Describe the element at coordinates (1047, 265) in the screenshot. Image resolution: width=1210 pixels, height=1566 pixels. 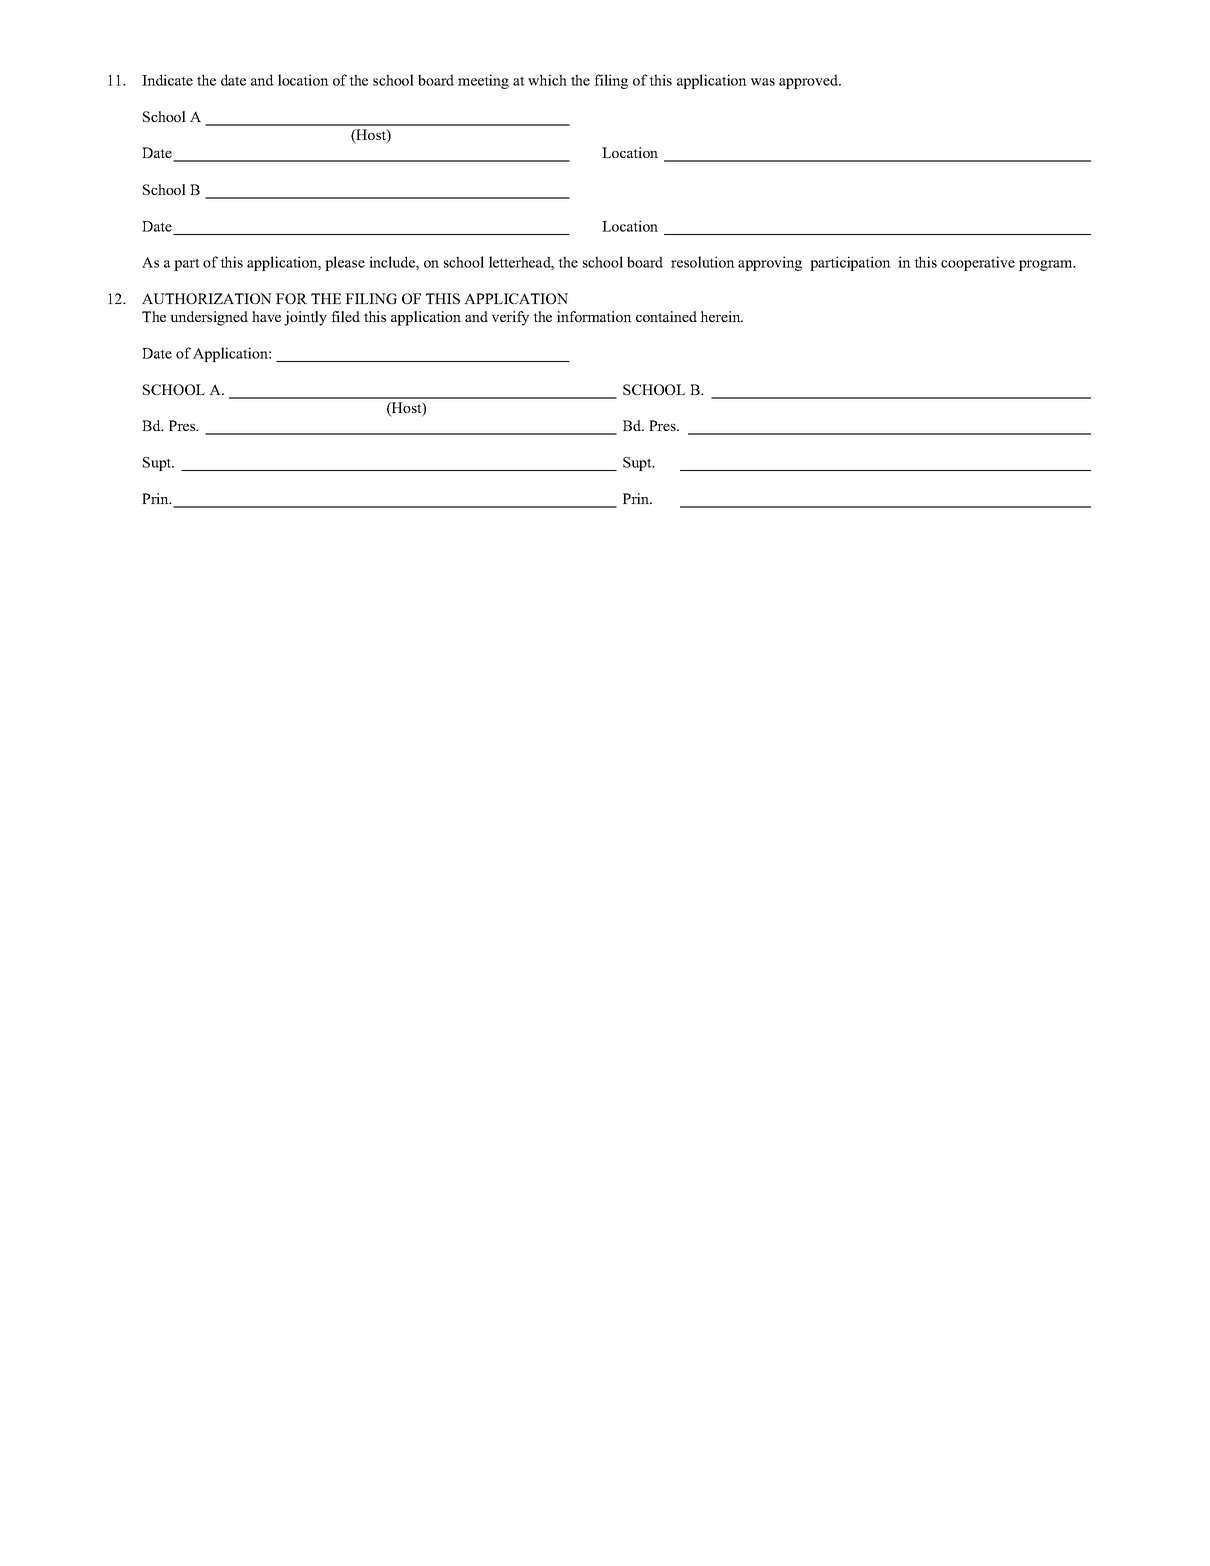
I see `program` at that location.
